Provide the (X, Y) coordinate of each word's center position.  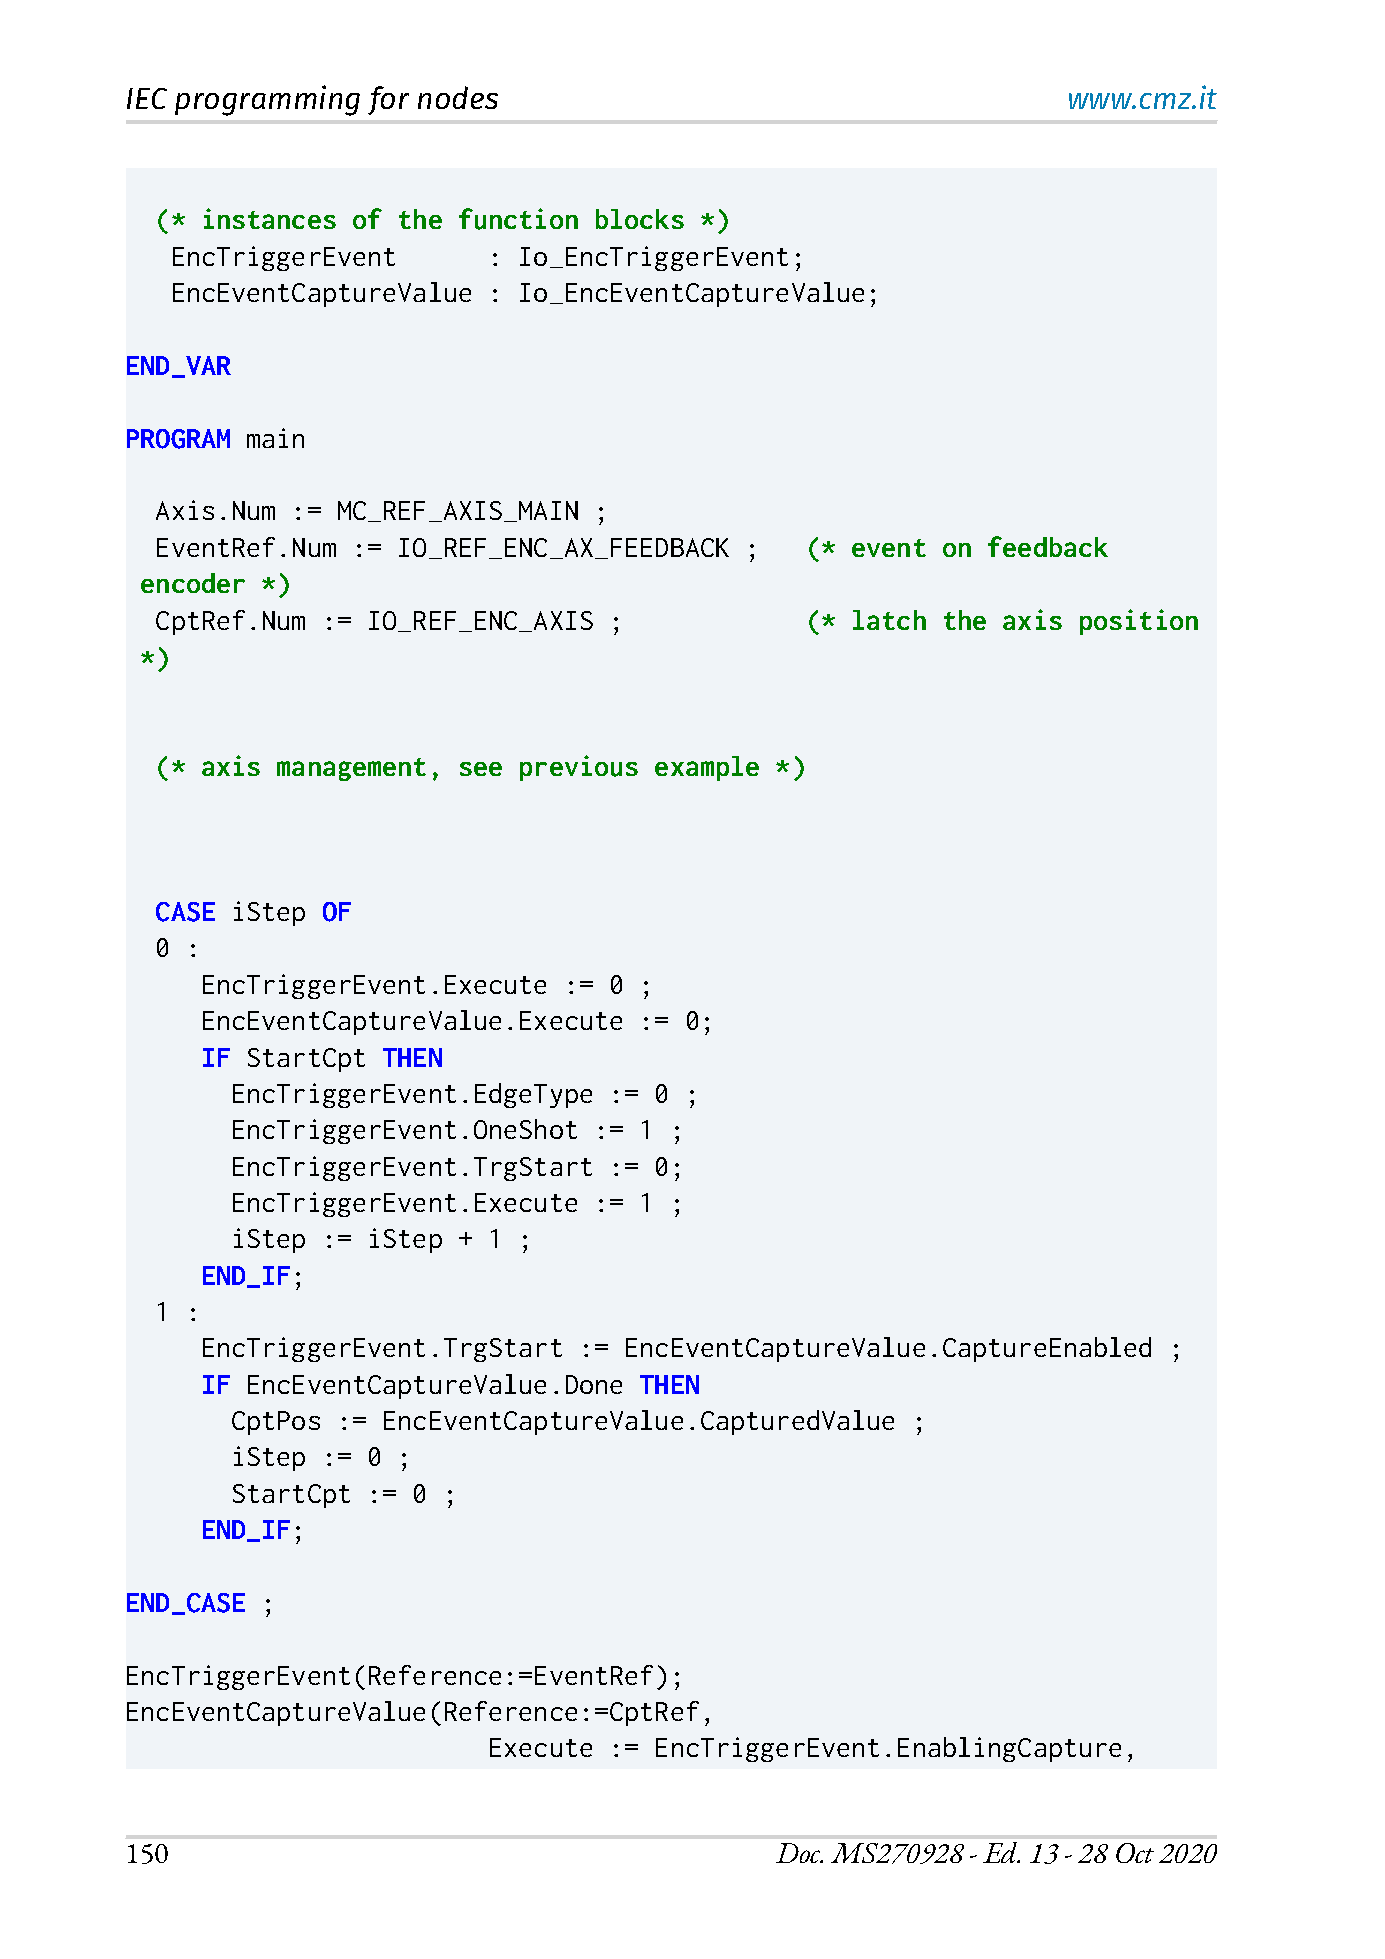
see (481, 769)
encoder (193, 583)
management (351, 769)
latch (889, 620)
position (1139, 622)
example (707, 768)
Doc (799, 1853)
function (518, 219)
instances (270, 218)
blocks (640, 219)
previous (579, 768)
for (388, 100)
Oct (1135, 1853)
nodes (458, 97)
